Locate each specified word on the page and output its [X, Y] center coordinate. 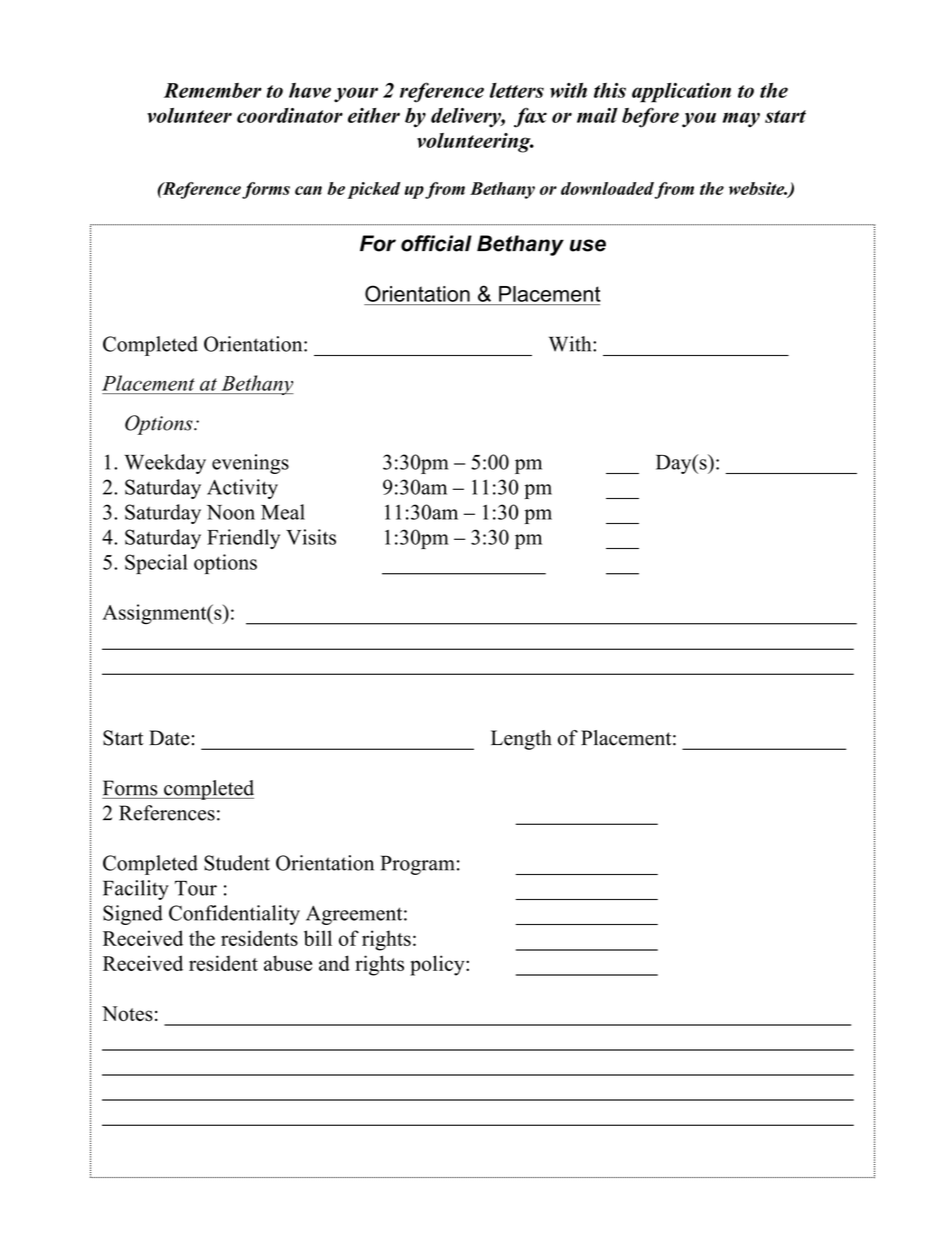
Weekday [165, 464]
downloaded [607, 188]
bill [318, 938]
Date [169, 738]
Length [521, 740]
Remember [213, 90]
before [650, 117]
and [334, 963]
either [374, 115]
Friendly [243, 539]
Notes [127, 1013]
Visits [311, 537]
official [436, 243]
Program [418, 865]
